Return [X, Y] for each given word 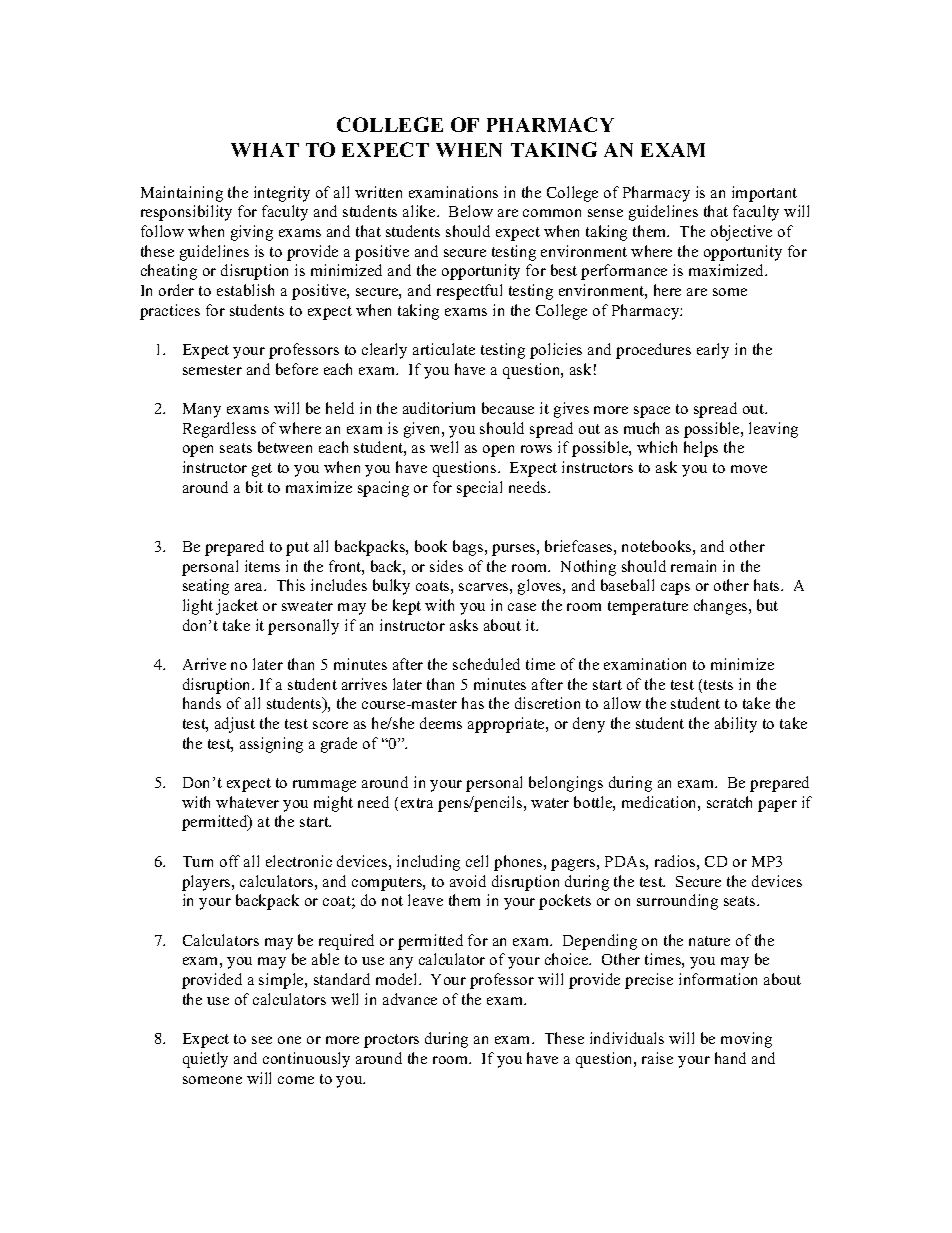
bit [254, 487]
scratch [729, 802]
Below [471, 211]
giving [252, 233]
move [749, 469]
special [479, 489]
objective [741, 233]
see [262, 1040]
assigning [271, 745]
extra [417, 803]
